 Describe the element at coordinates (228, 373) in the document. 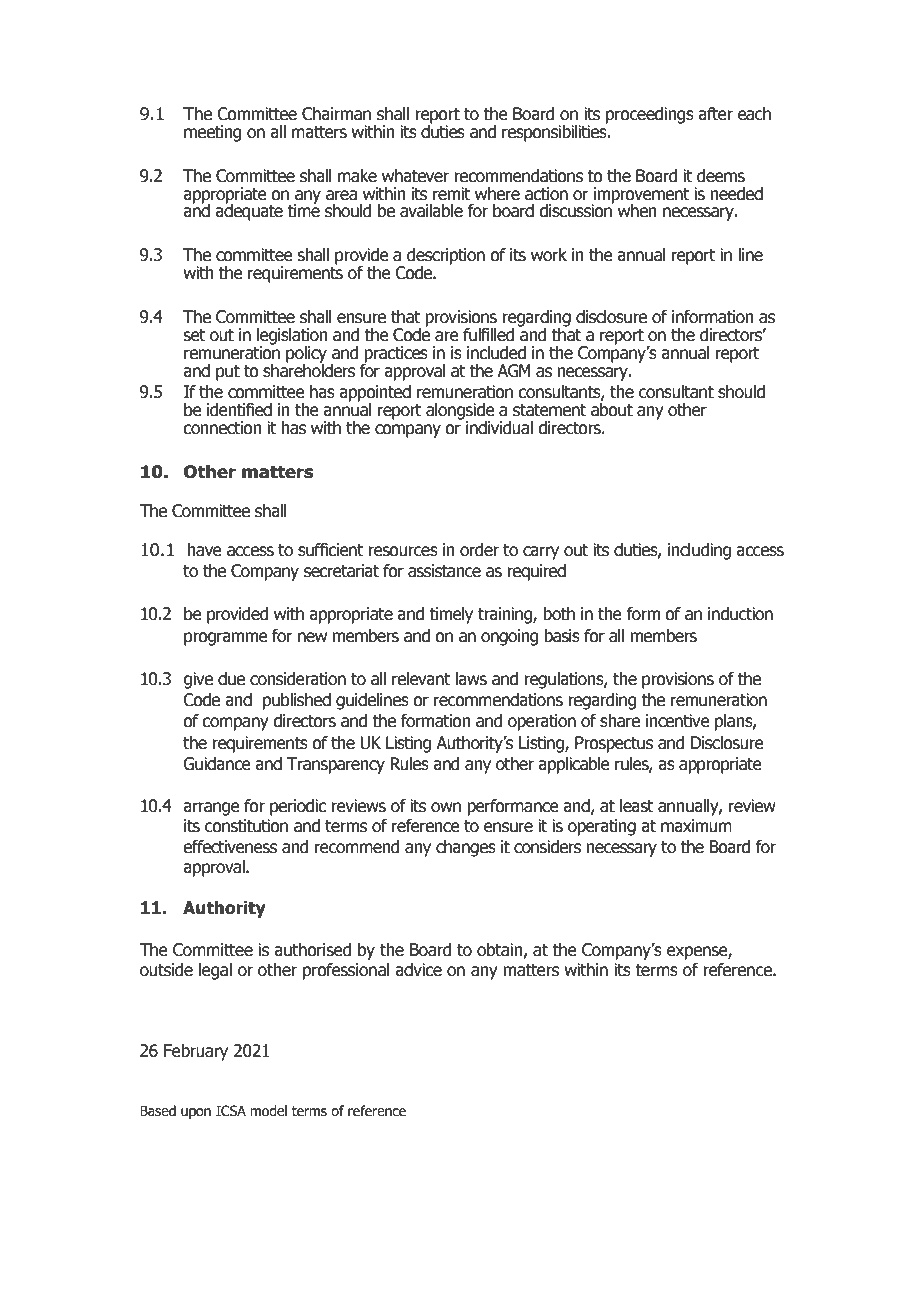

I see `put` at that location.
